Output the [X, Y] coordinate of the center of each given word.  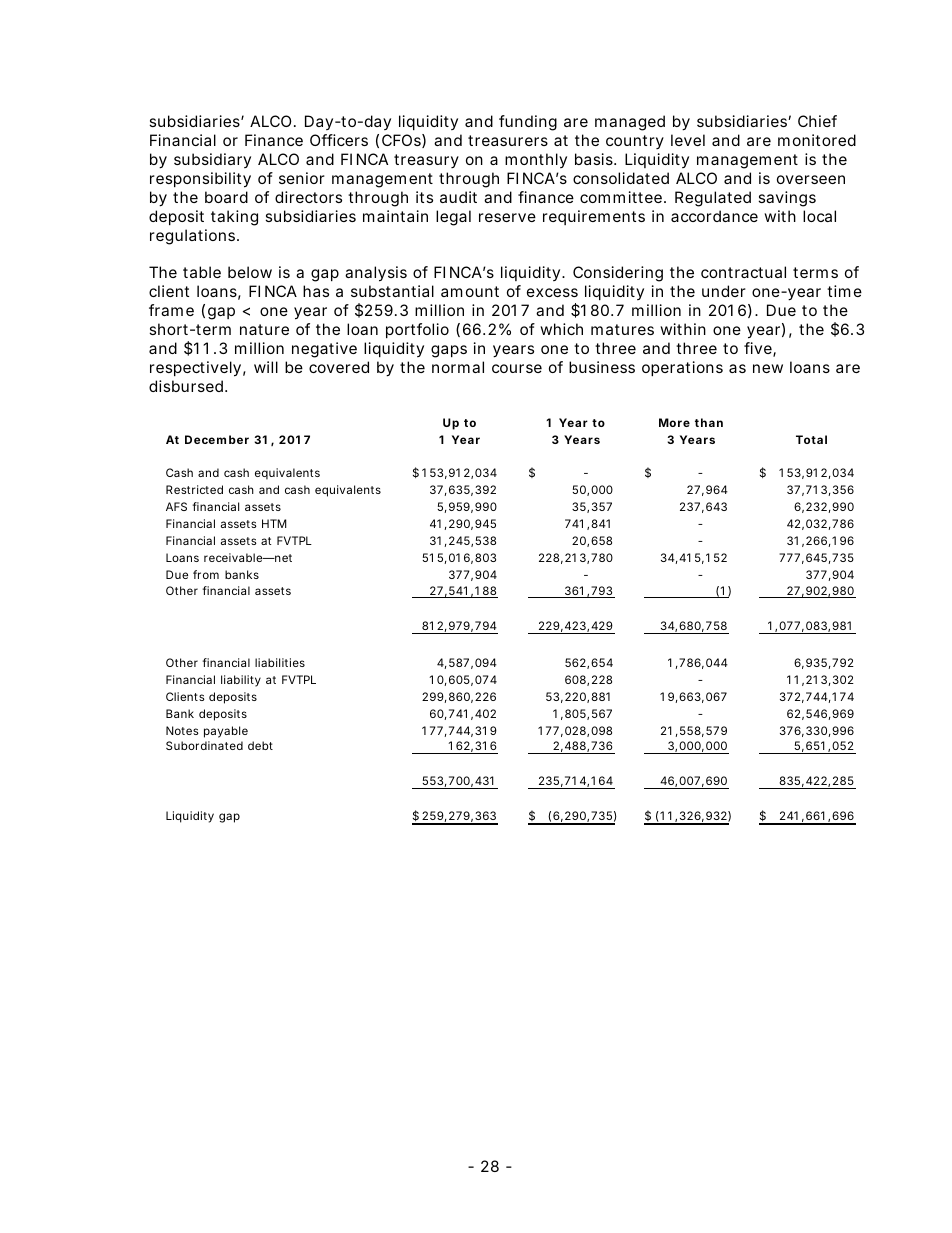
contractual [743, 272]
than [709, 422]
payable [226, 732]
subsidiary [212, 160]
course [517, 368]
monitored [817, 140]
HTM [274, 523]
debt [260, 745]
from [206, 574]
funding [528, 123]
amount [470, 291]
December [217, 439]
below [250, 272]
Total [811, 439]
